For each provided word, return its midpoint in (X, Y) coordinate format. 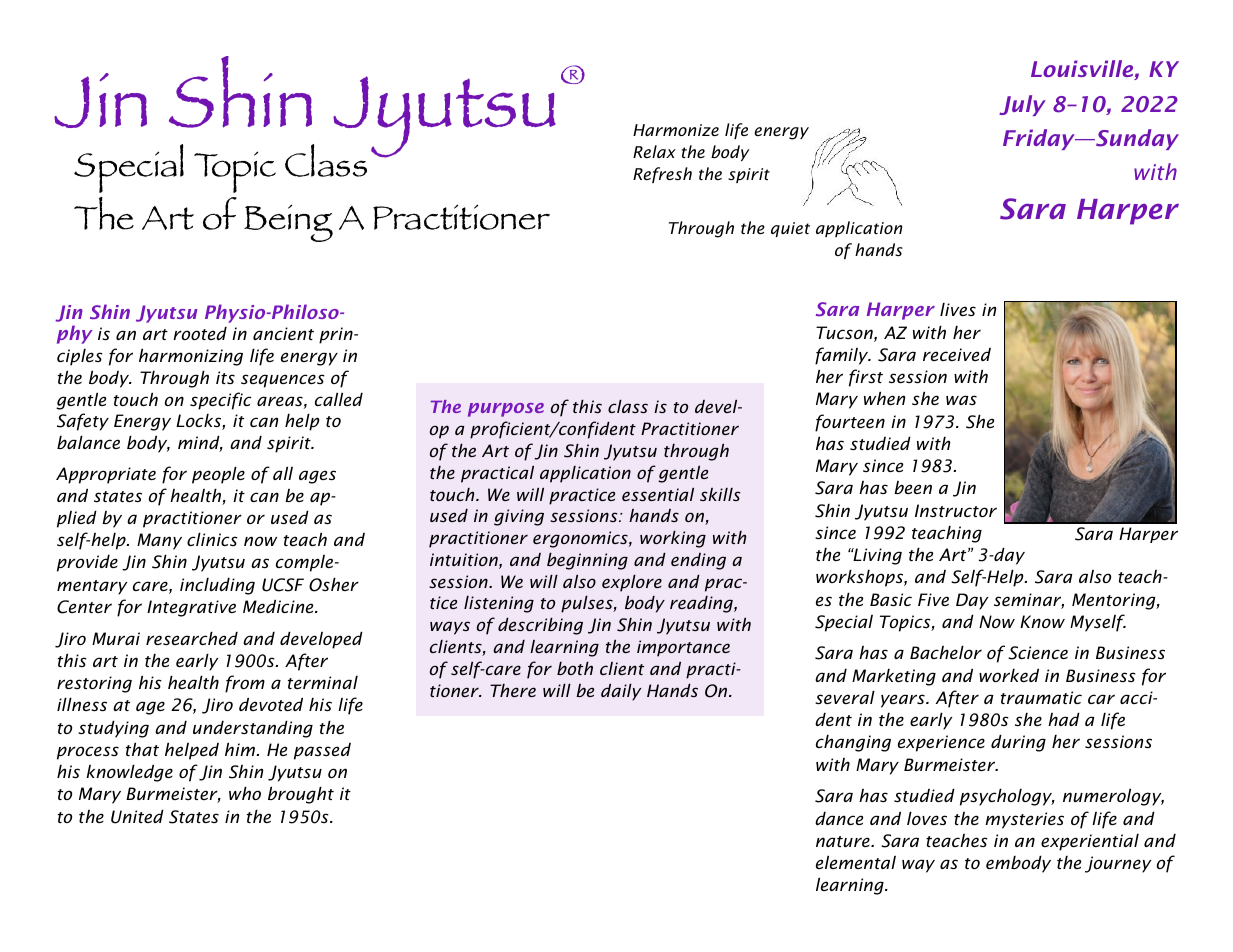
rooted (200, 333)
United (137, 817)
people (218, 475)
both (575, 668)
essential (658, 494)
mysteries (1024, 820)
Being (288, 223)
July (1022, 105)
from (245, 684)
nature (844, 841)
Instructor (956, 510)
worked (1009, 675)
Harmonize (676, 130)
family (843, 356)
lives (958, 309)
